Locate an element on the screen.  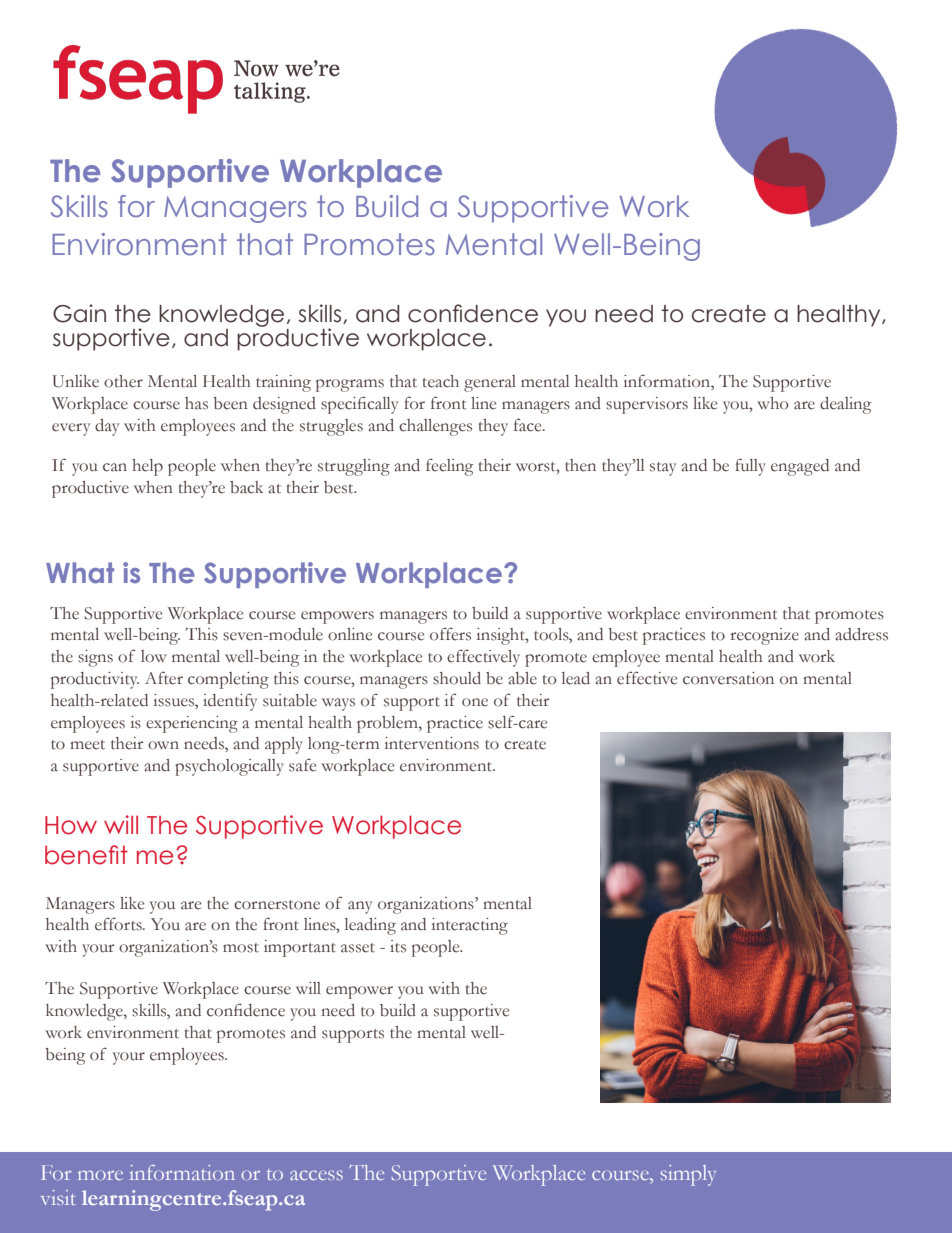
interacting is located at coordinates (470, 926).
